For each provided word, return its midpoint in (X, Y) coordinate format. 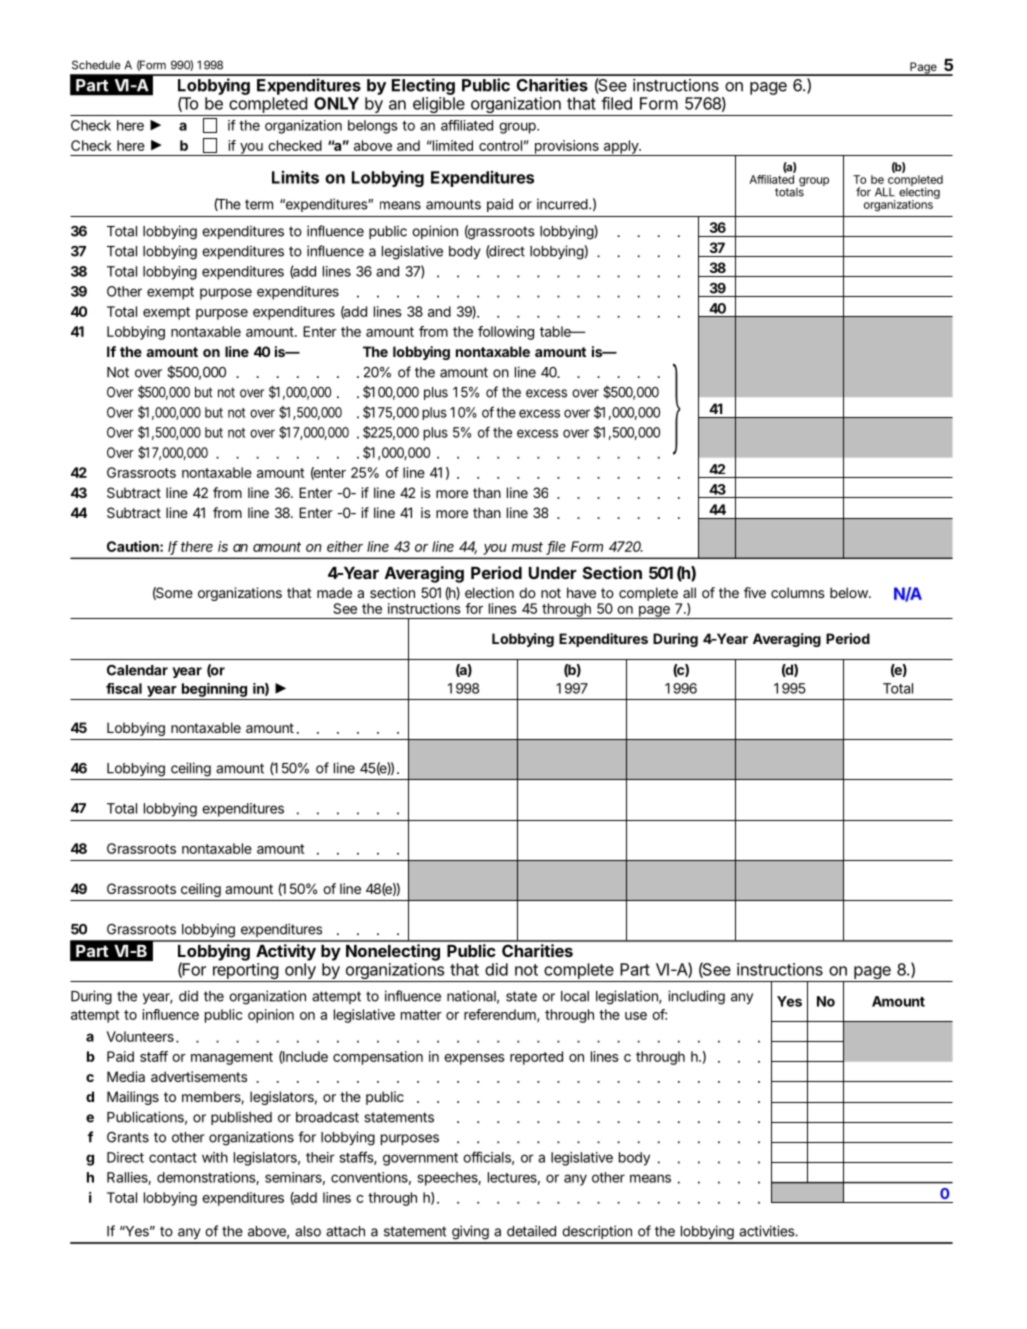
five (755, 592)
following (506, 333)
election (489, 592)
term (259, 204)
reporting (245, 972)
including (696, 997)
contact (173, 1158)
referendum (501, 1015)
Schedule (96, 65)
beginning (214, 691)
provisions (566, 148)
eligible (438, 106)
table (556, 331)
